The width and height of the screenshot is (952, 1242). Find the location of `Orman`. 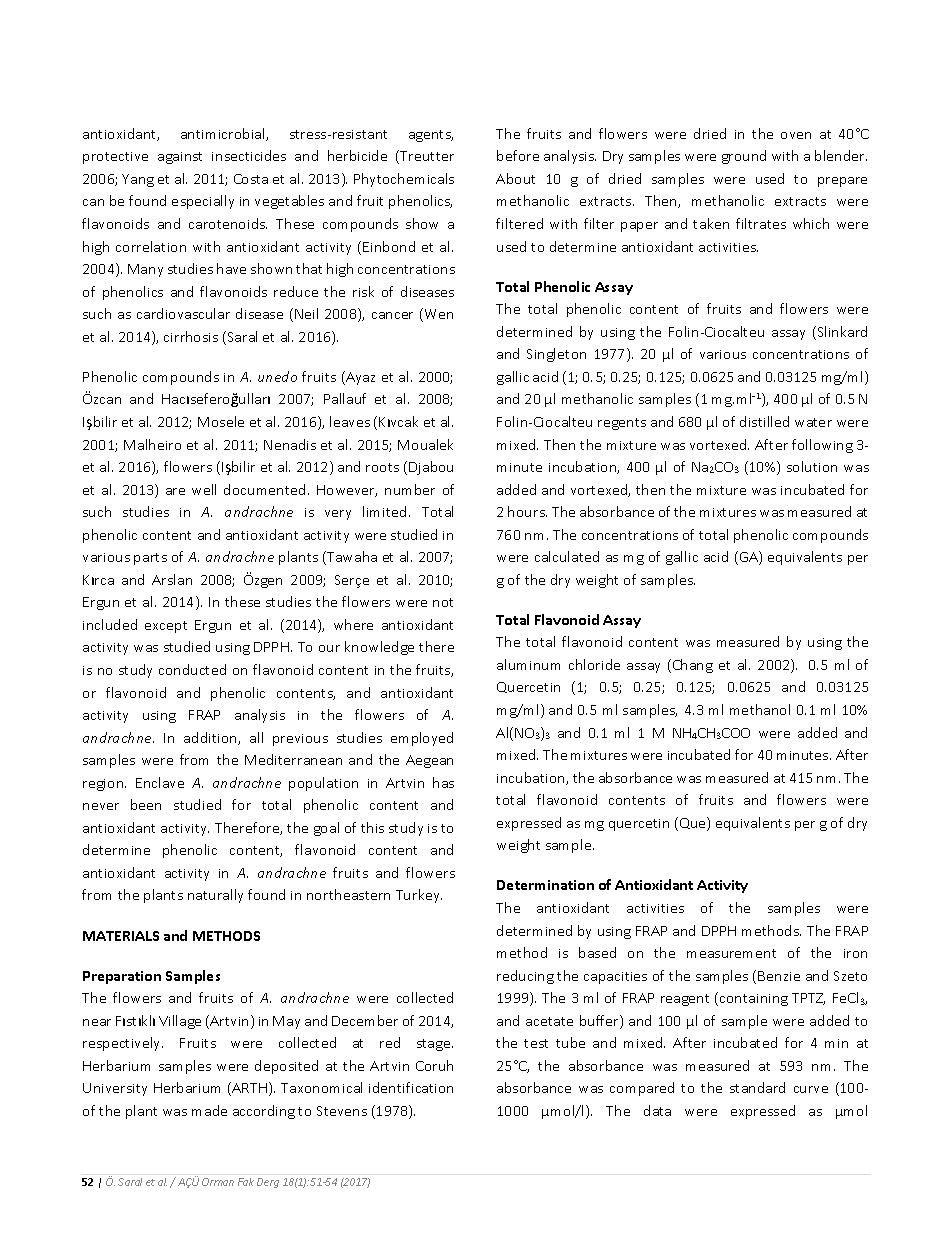

Orman is located at coordinates (218, 1182).
